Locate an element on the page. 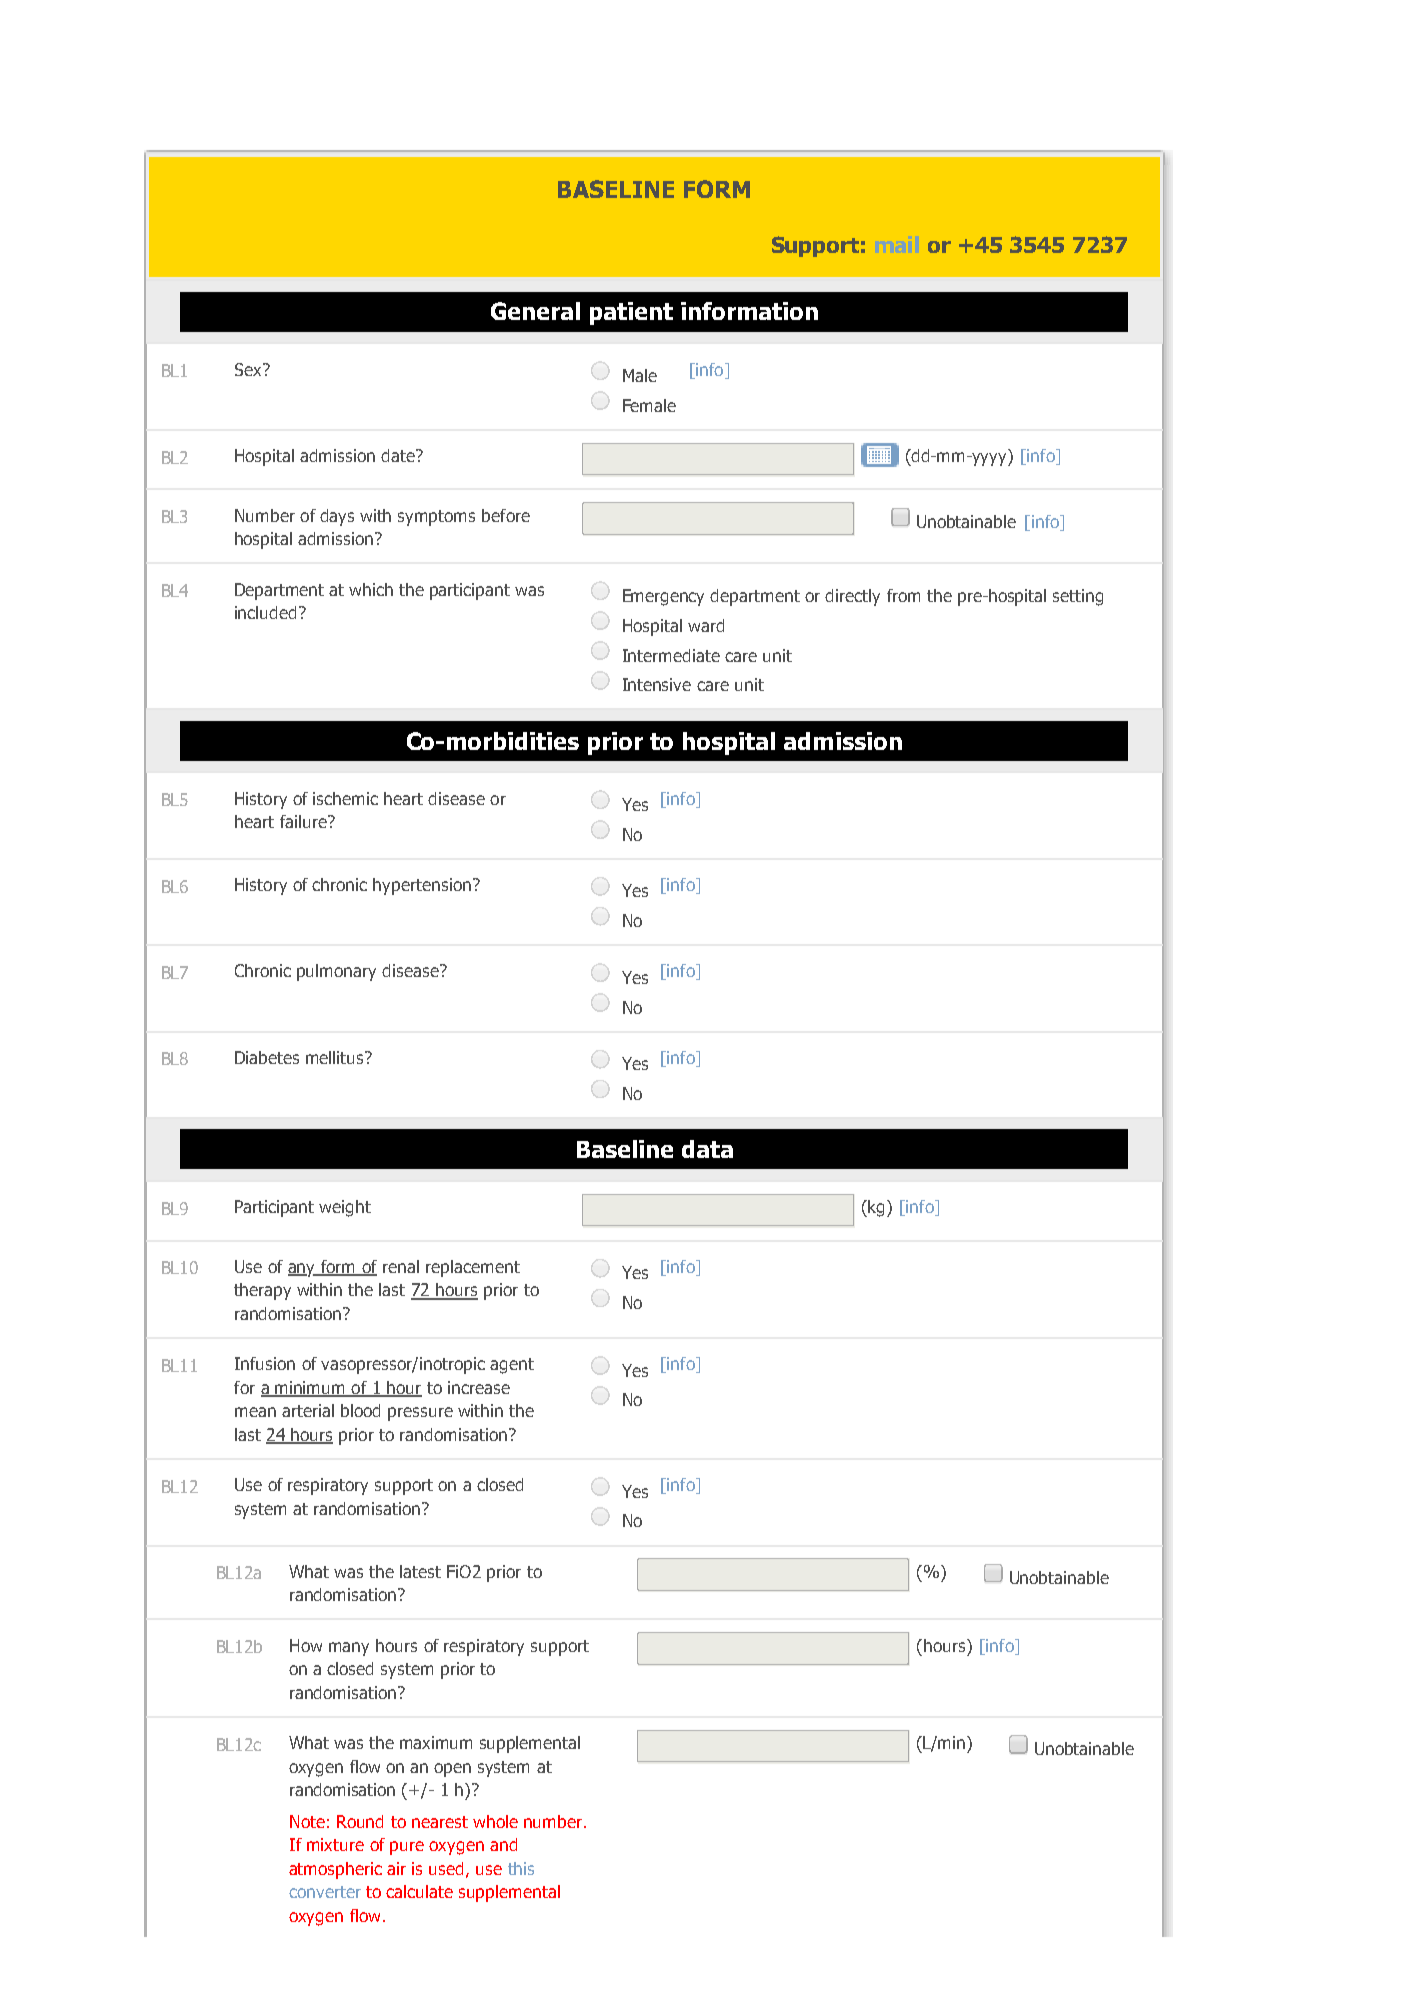 This image has height=2007, width=1419. Sex is located at coordinates (249, 369).
